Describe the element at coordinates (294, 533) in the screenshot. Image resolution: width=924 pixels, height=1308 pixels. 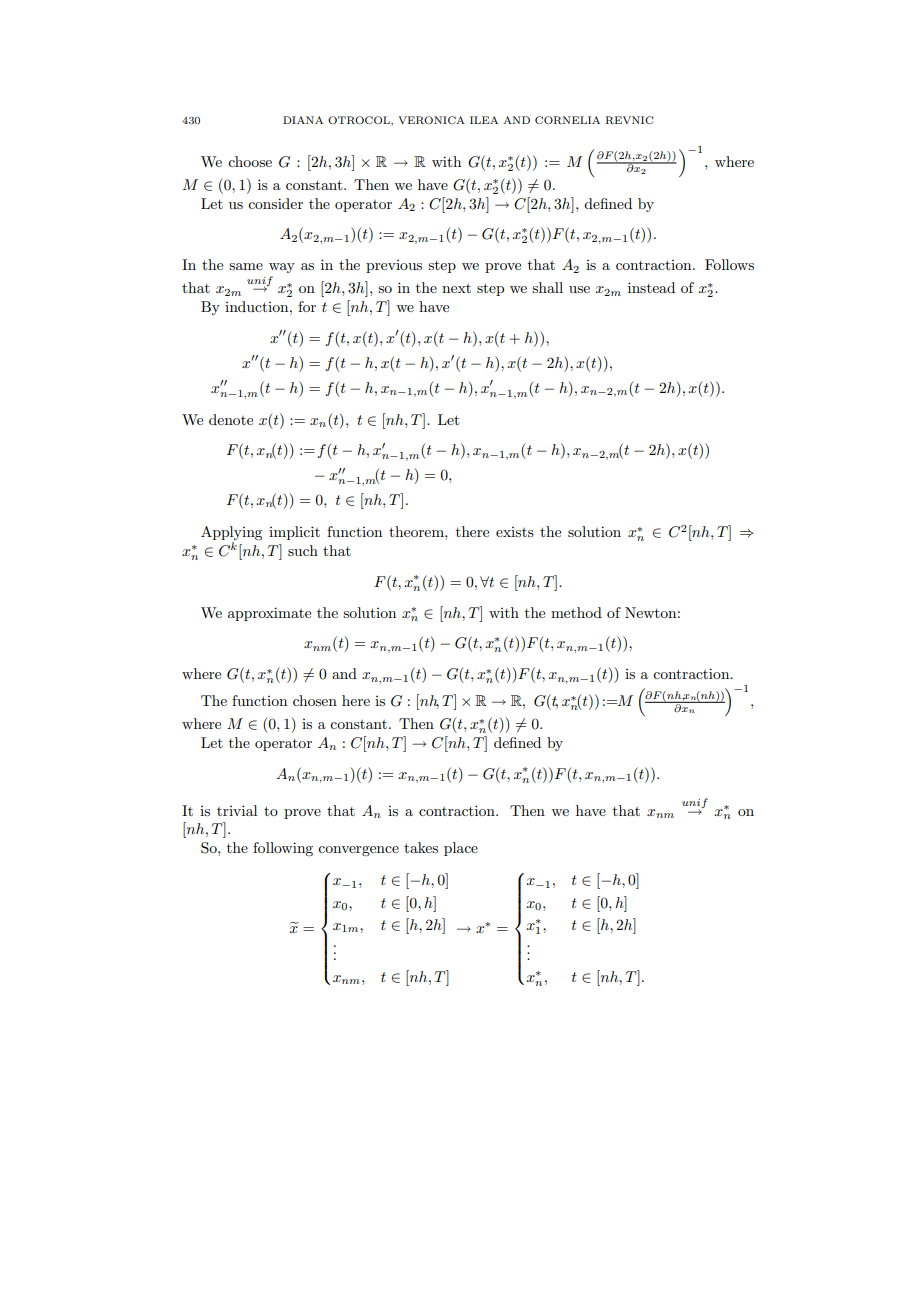
I see `implicit` at that location.
